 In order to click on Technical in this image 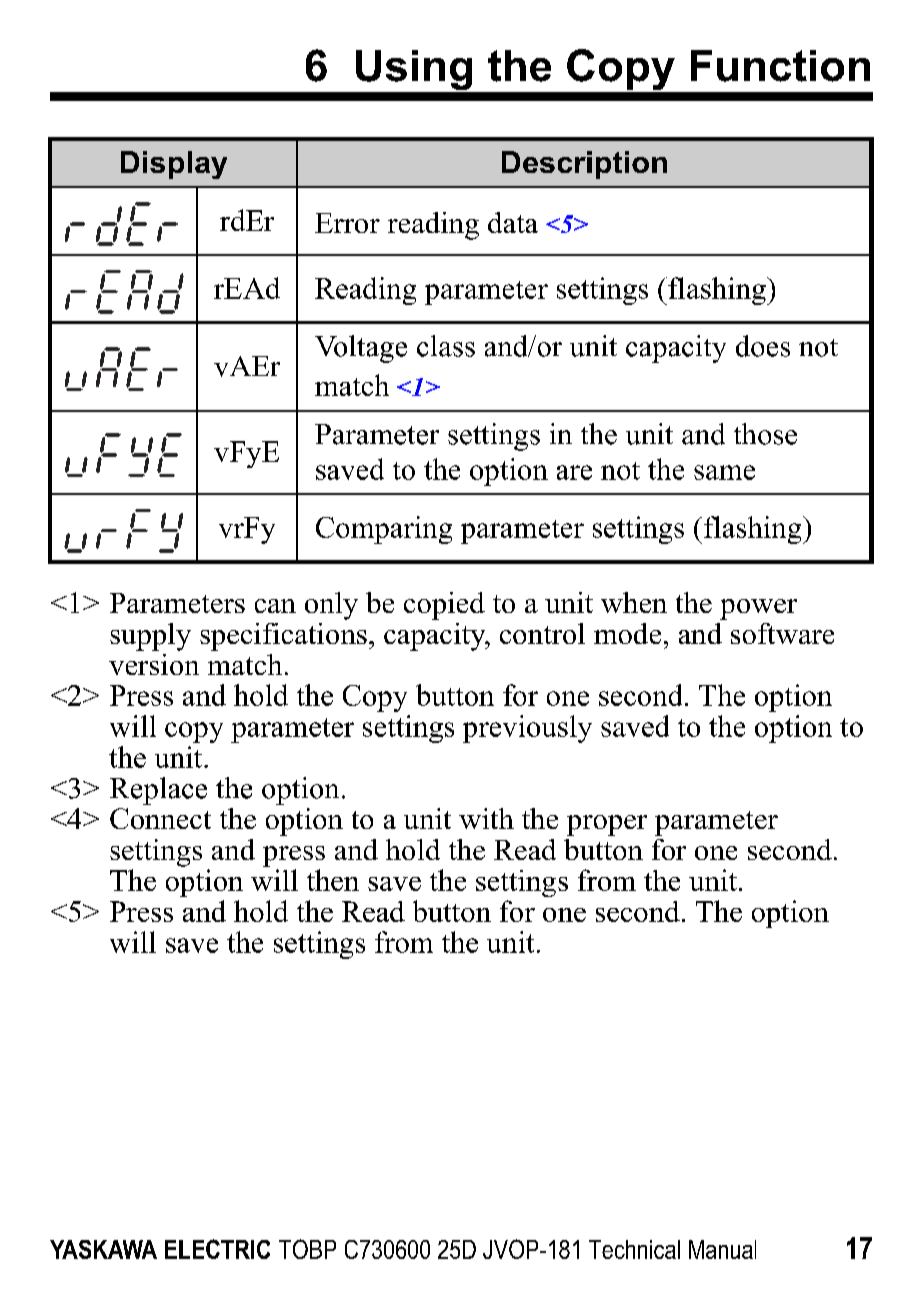, I will do `click(634, 1249)`.
